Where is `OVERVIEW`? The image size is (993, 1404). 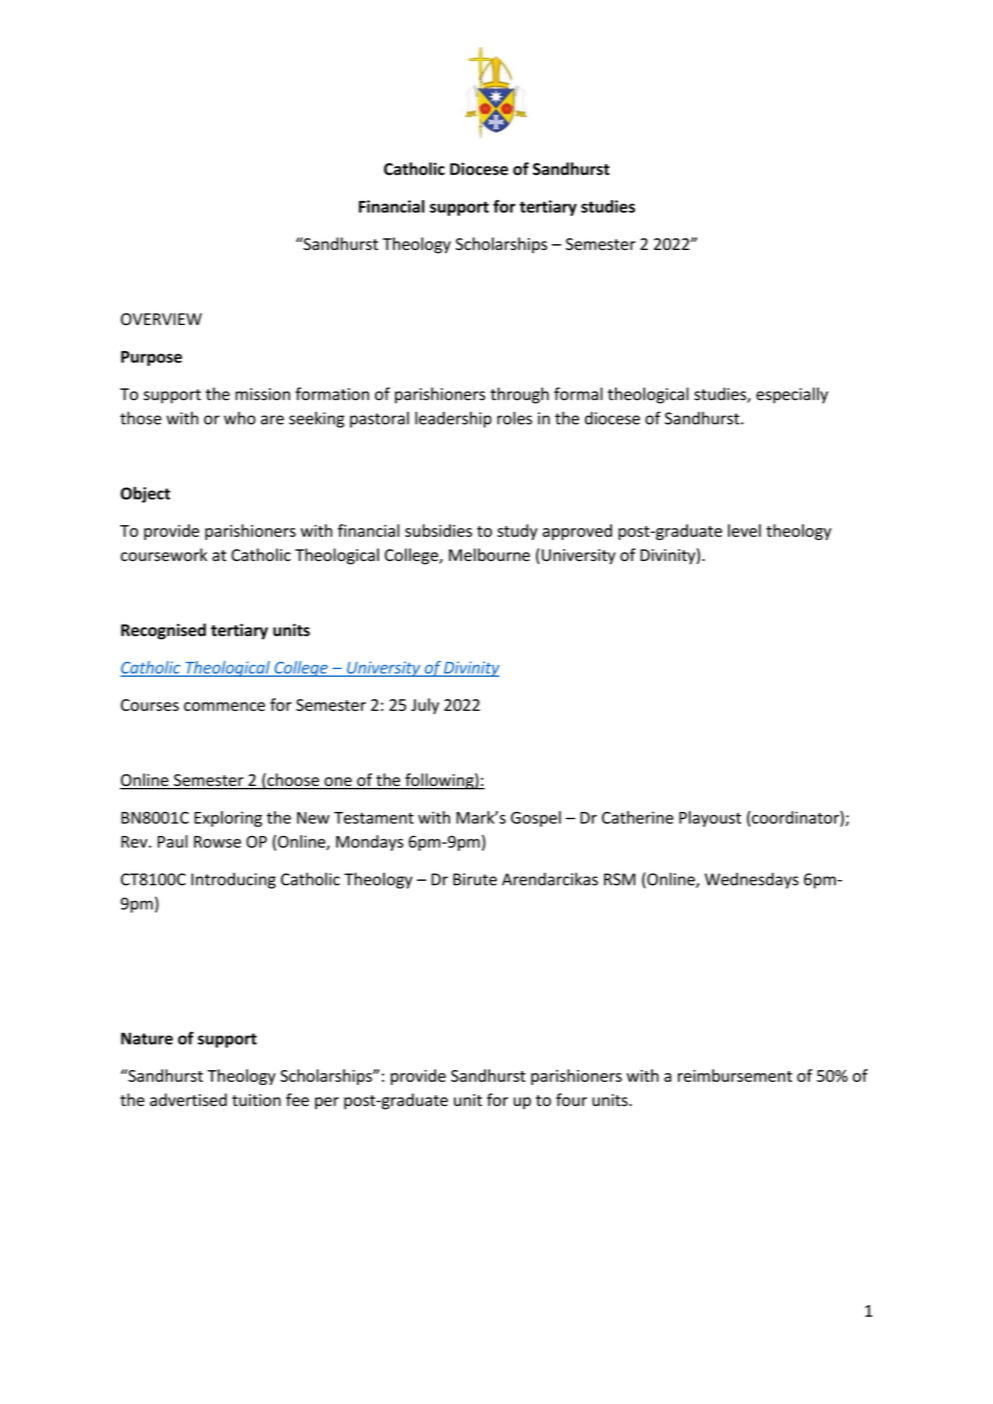 OVERVIEW is located at coordinates (161, 319).
